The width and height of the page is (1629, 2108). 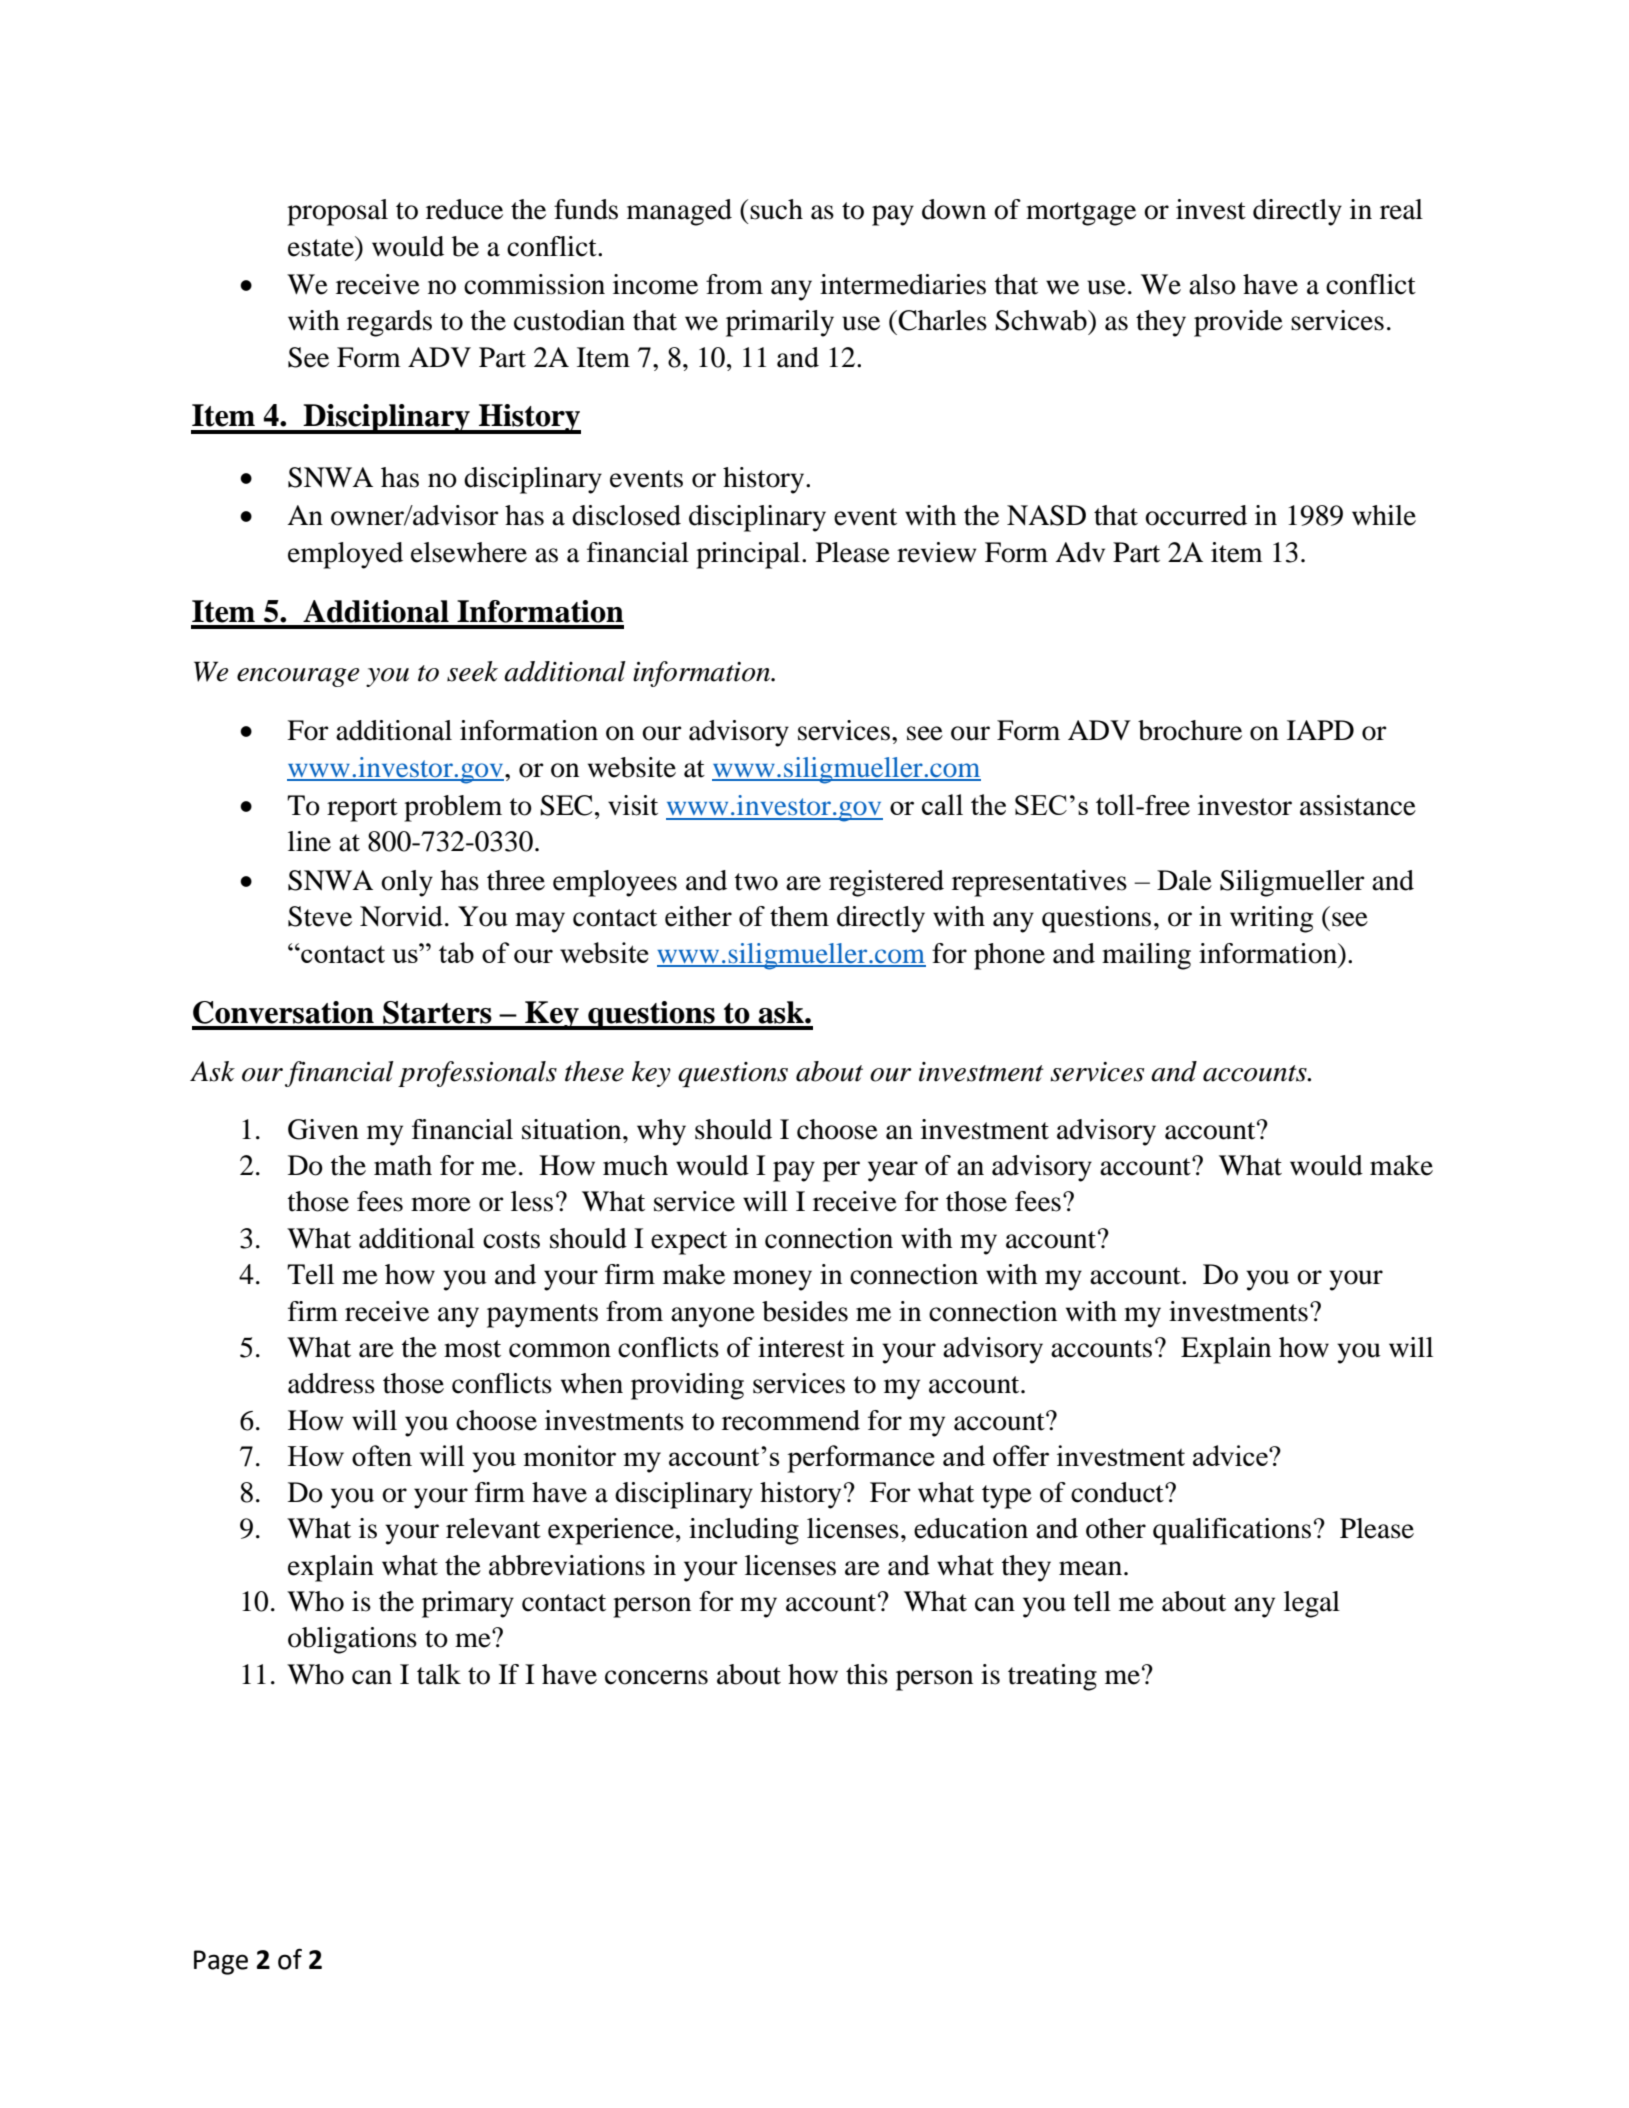 What do you see at coordinates (362, 810) in the page?
I see `report` at bounding box center [362, 810].
